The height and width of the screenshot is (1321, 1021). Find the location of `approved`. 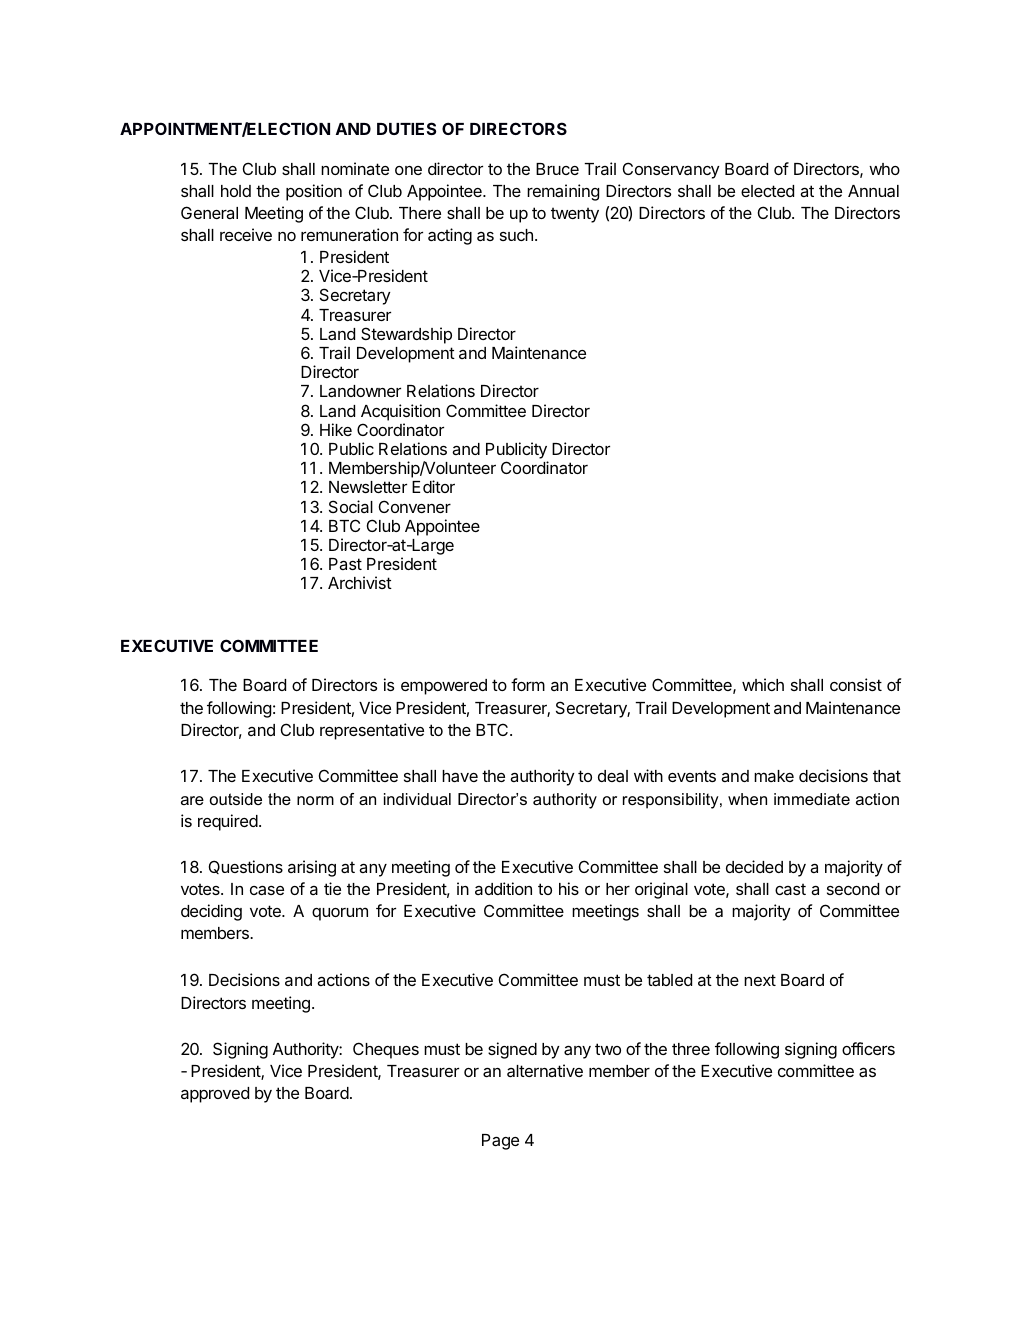

approved is located at coordinates (215, 1095).
